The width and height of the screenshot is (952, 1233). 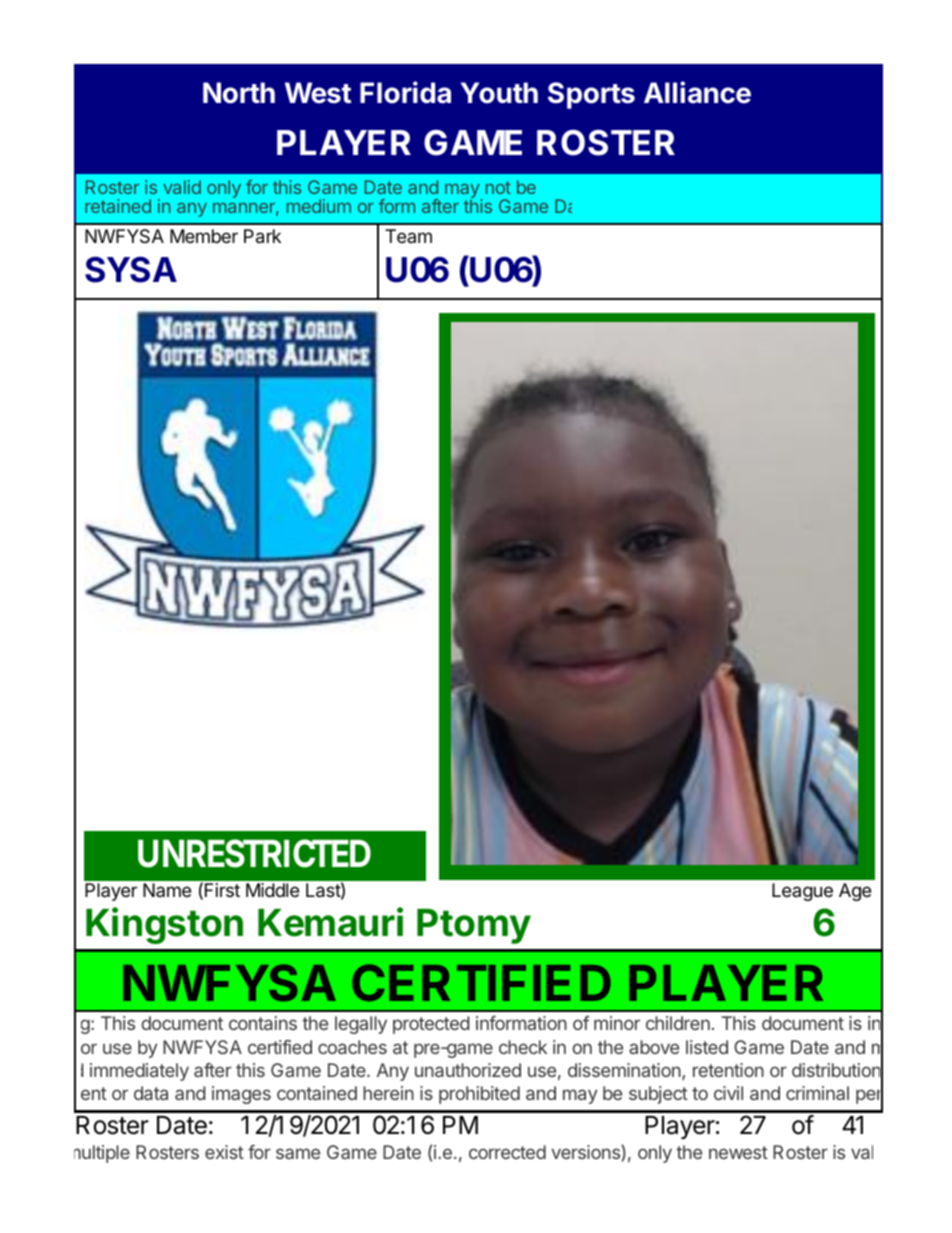 I want to click on civil, so click(x=728, y=1093).
